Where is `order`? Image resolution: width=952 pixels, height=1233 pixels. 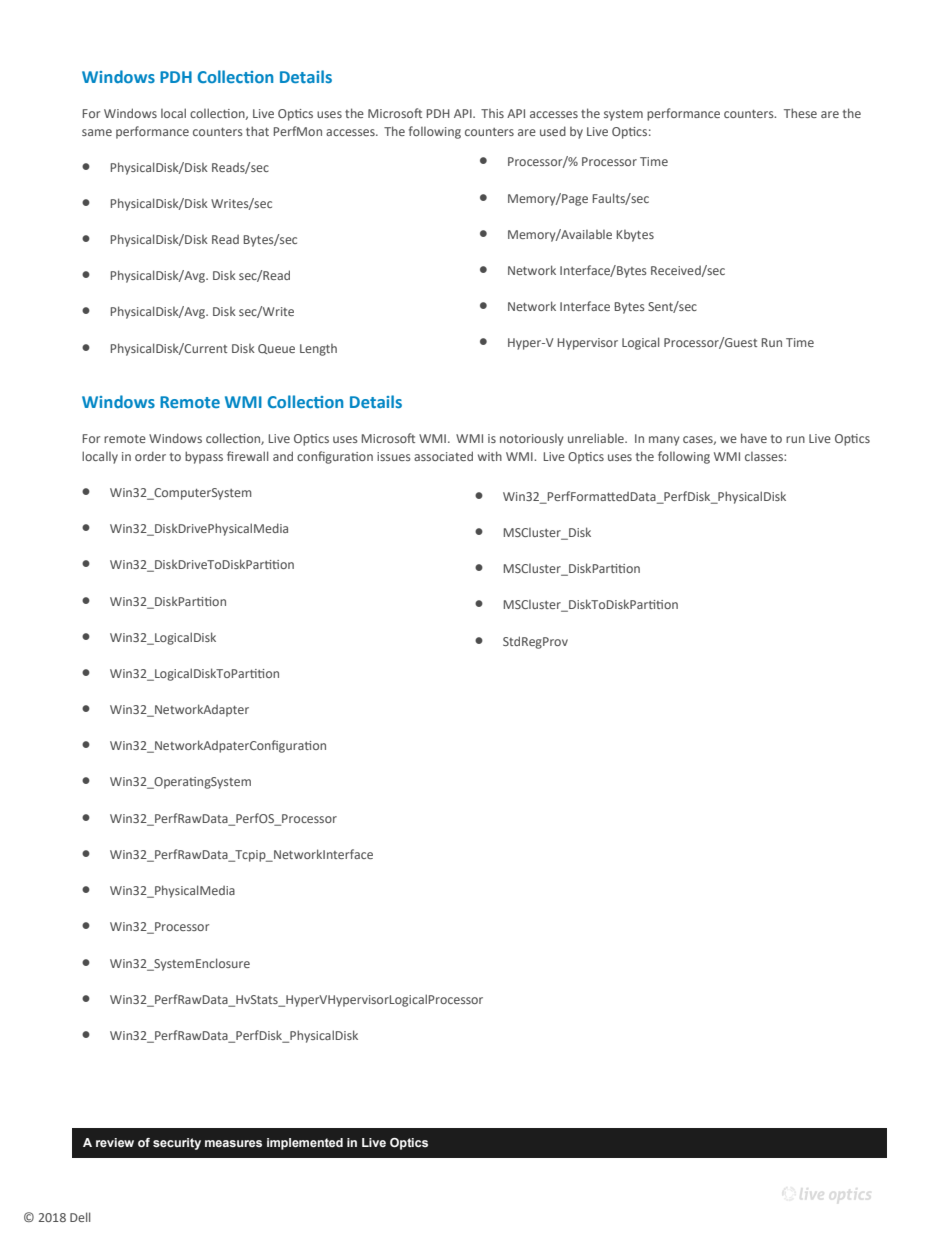 order is located at coordinates (150, 456).
